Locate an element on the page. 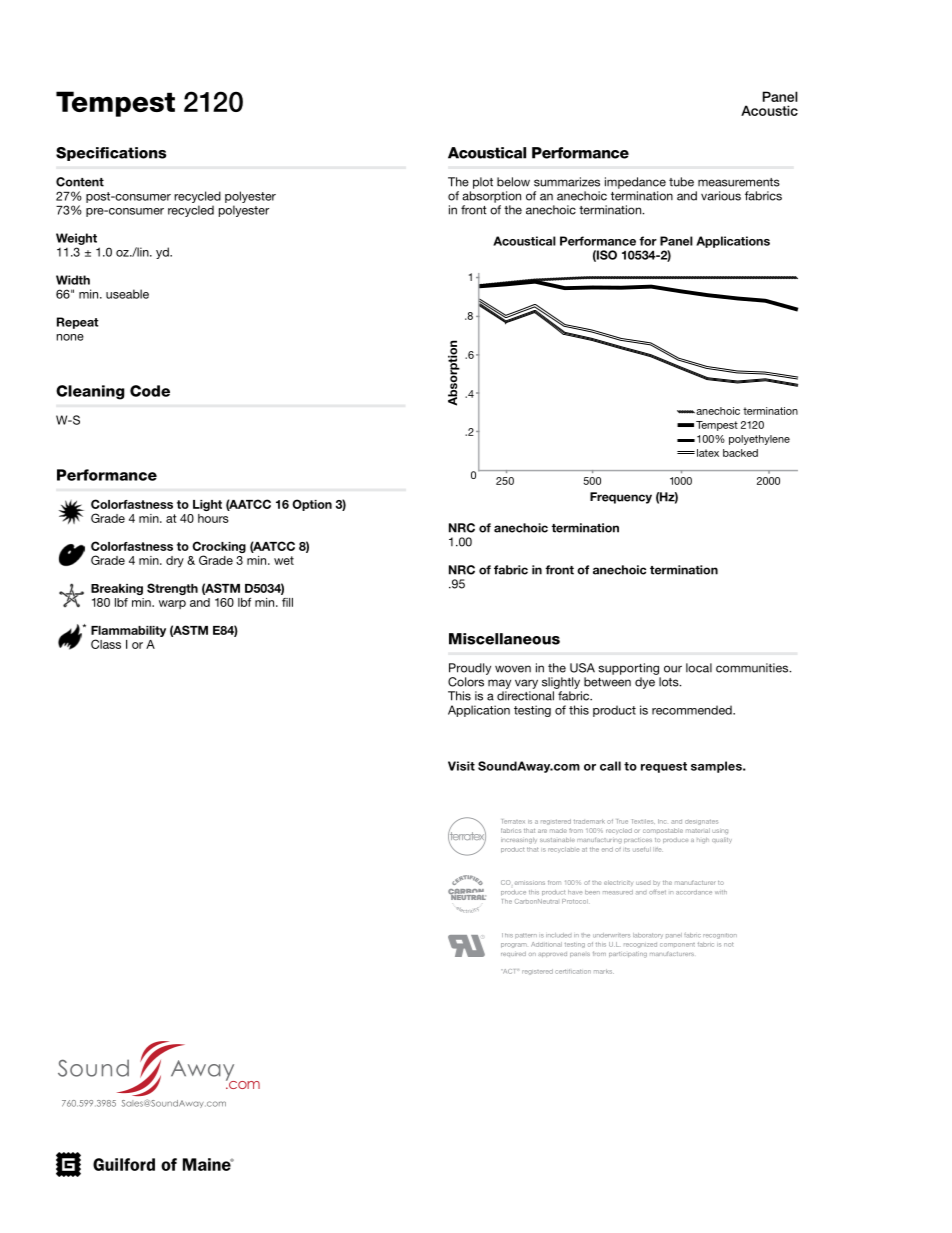  Specifications is located at coordinates (111, 154).
